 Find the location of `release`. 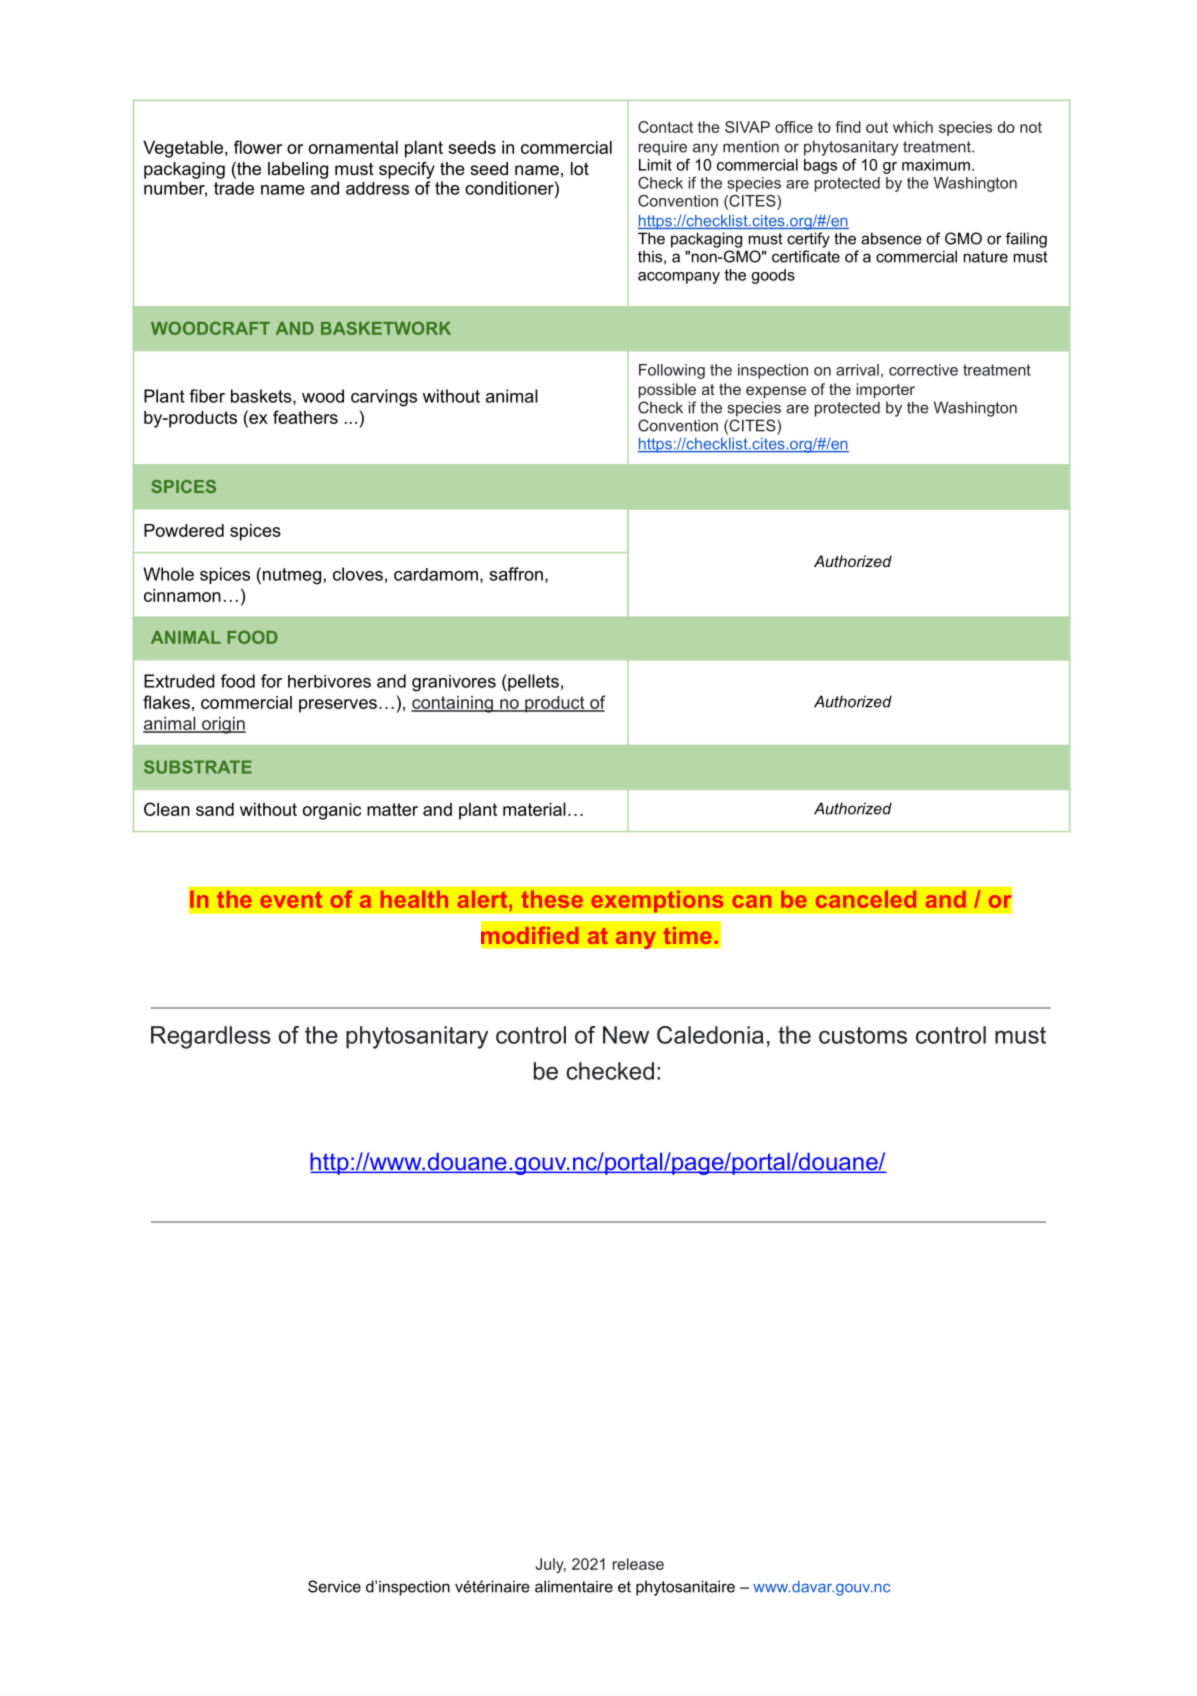

release is located at coordinates (638, 1564).
